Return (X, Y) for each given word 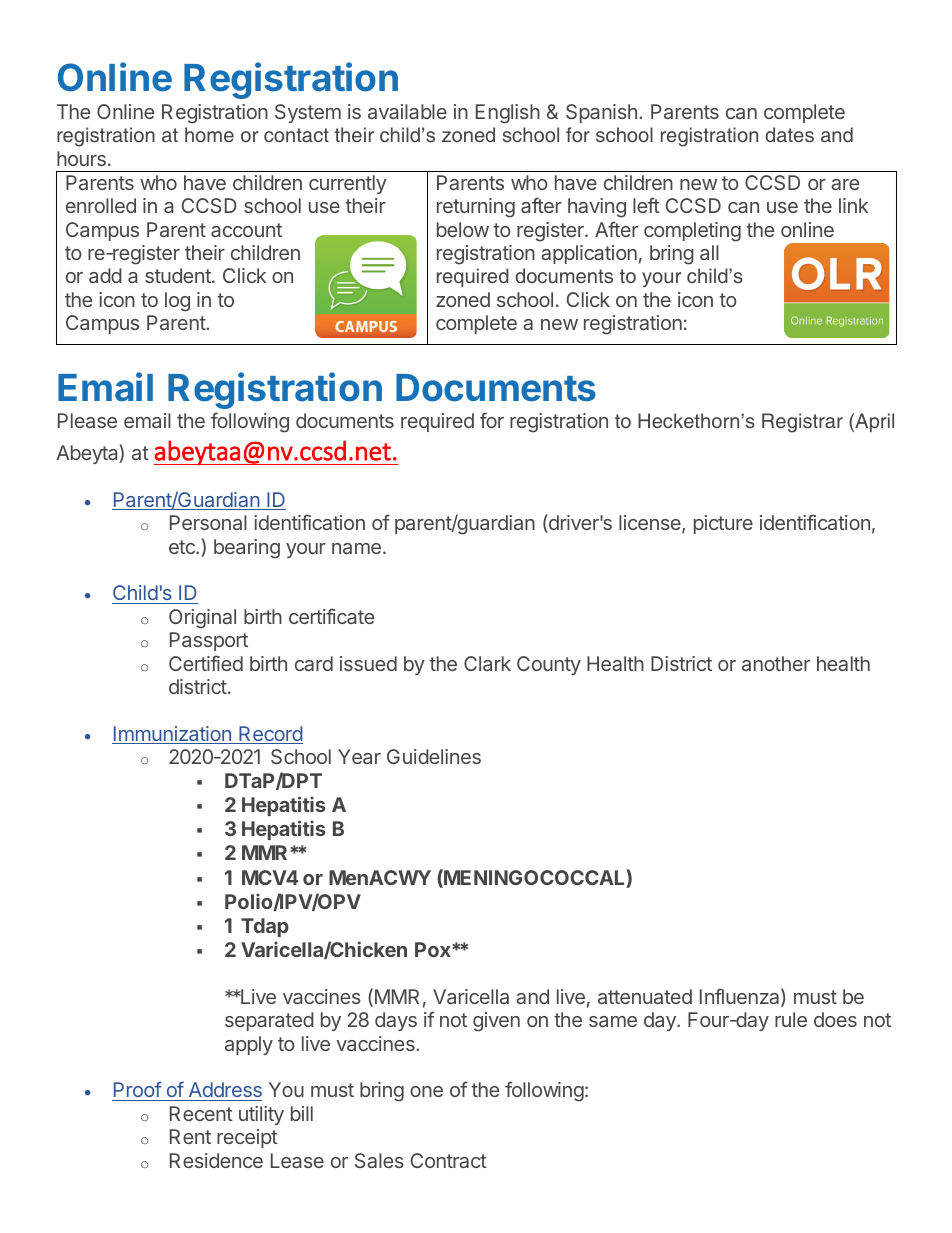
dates (789, 135)
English (508, 114)
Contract (449, 1160)
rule (791, 1019)
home (209, 134)
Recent (201, 1113)
